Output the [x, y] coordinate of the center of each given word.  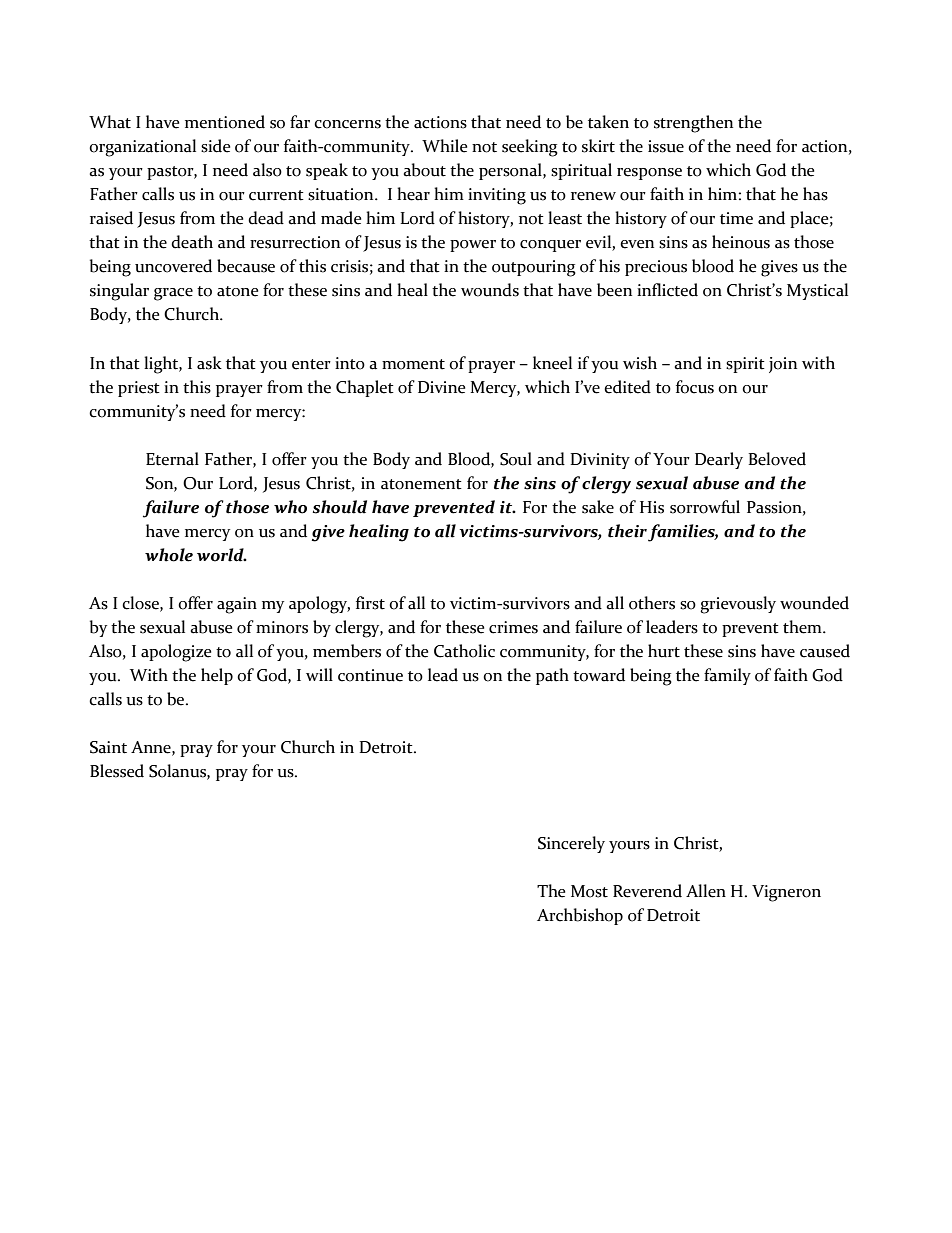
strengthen [693, 124]
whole [169, 555]
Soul [516, 459]
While [444, 146]
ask [209, 363]
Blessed [117, 771]
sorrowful [705, 507]
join [783, 365]
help [217, 676]
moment [413, 364]
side [215, 146]
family [727, 676]
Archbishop [580, 916]
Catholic [464, 651]
